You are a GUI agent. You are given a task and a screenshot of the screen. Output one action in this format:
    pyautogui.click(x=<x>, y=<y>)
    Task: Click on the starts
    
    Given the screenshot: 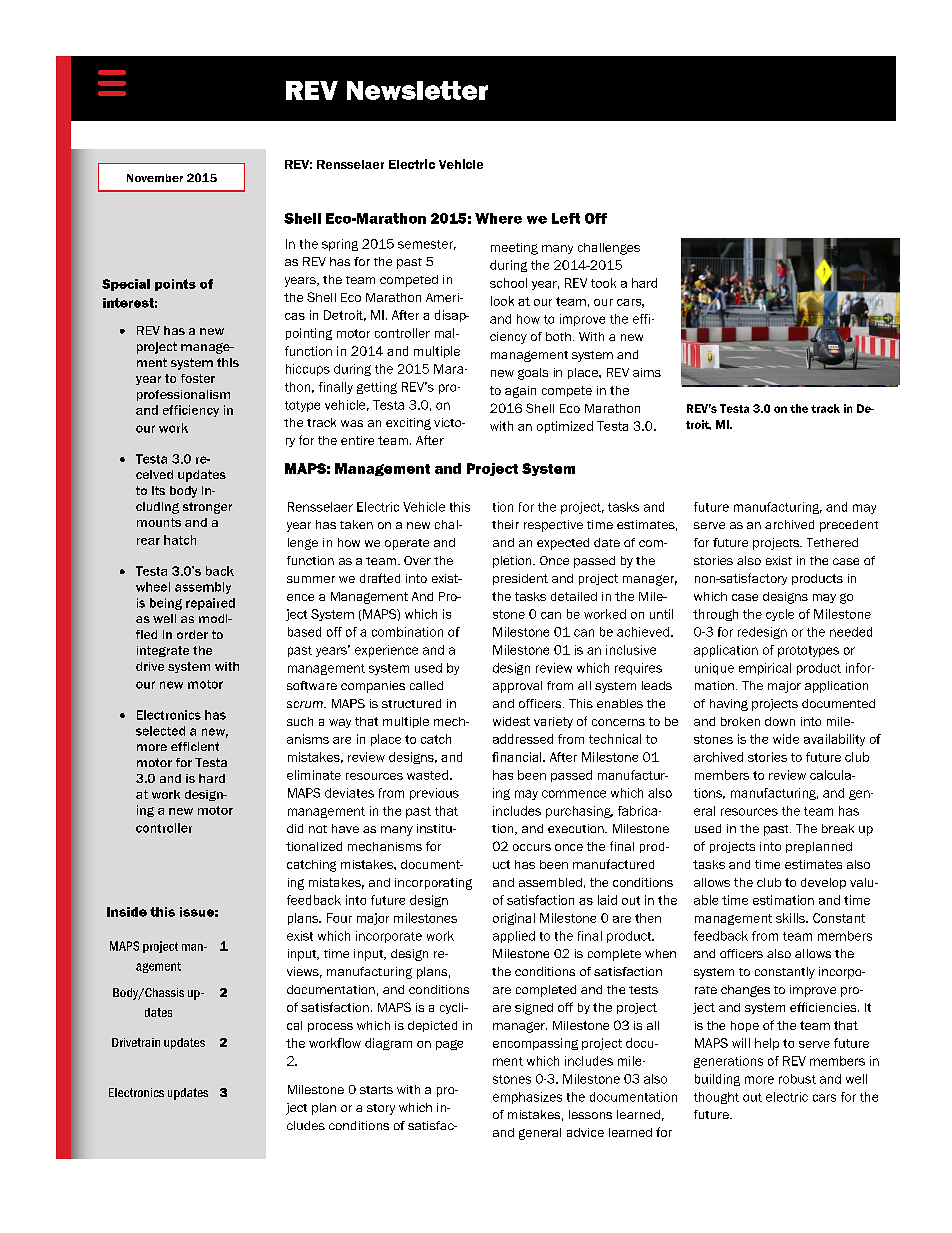 What is the action you would take?
    pyautogui.click(x=376, y=1090)
